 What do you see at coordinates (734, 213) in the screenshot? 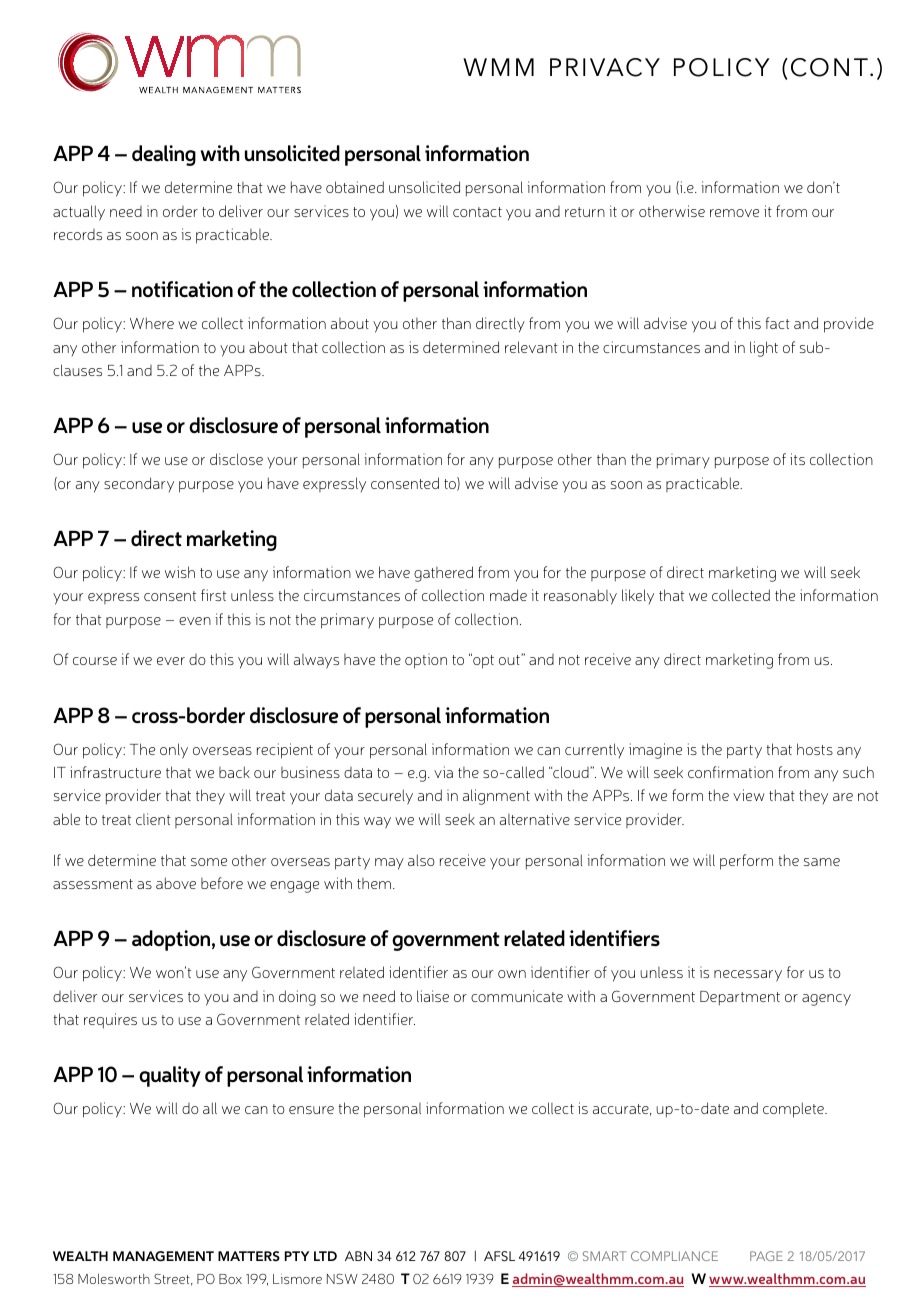
I see `remove` at bounding box center [734, 213].
